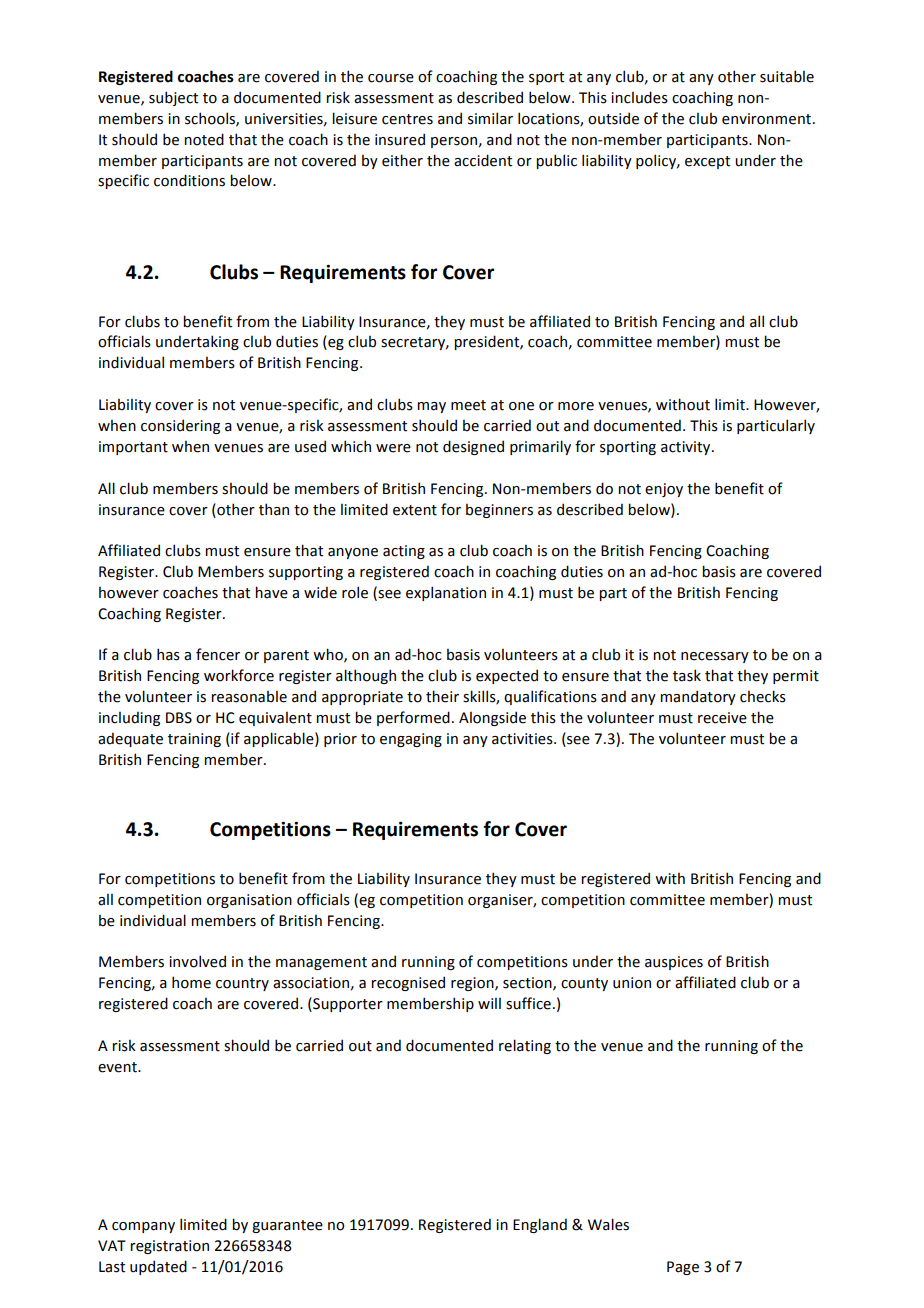  Describe the element at coordinates (768, 119) in the image. I see `environment` at that location.
